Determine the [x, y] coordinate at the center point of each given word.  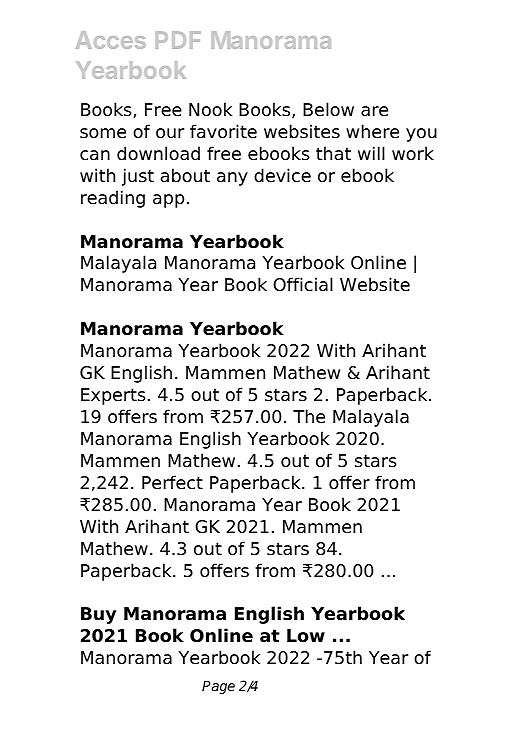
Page [218, 687]
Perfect [172, 482]
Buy [98, 615]
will [371, 153]
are [374, 111]
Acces [111, 40]
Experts [113, 396]
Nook [210, 109]
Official [303, 284]
